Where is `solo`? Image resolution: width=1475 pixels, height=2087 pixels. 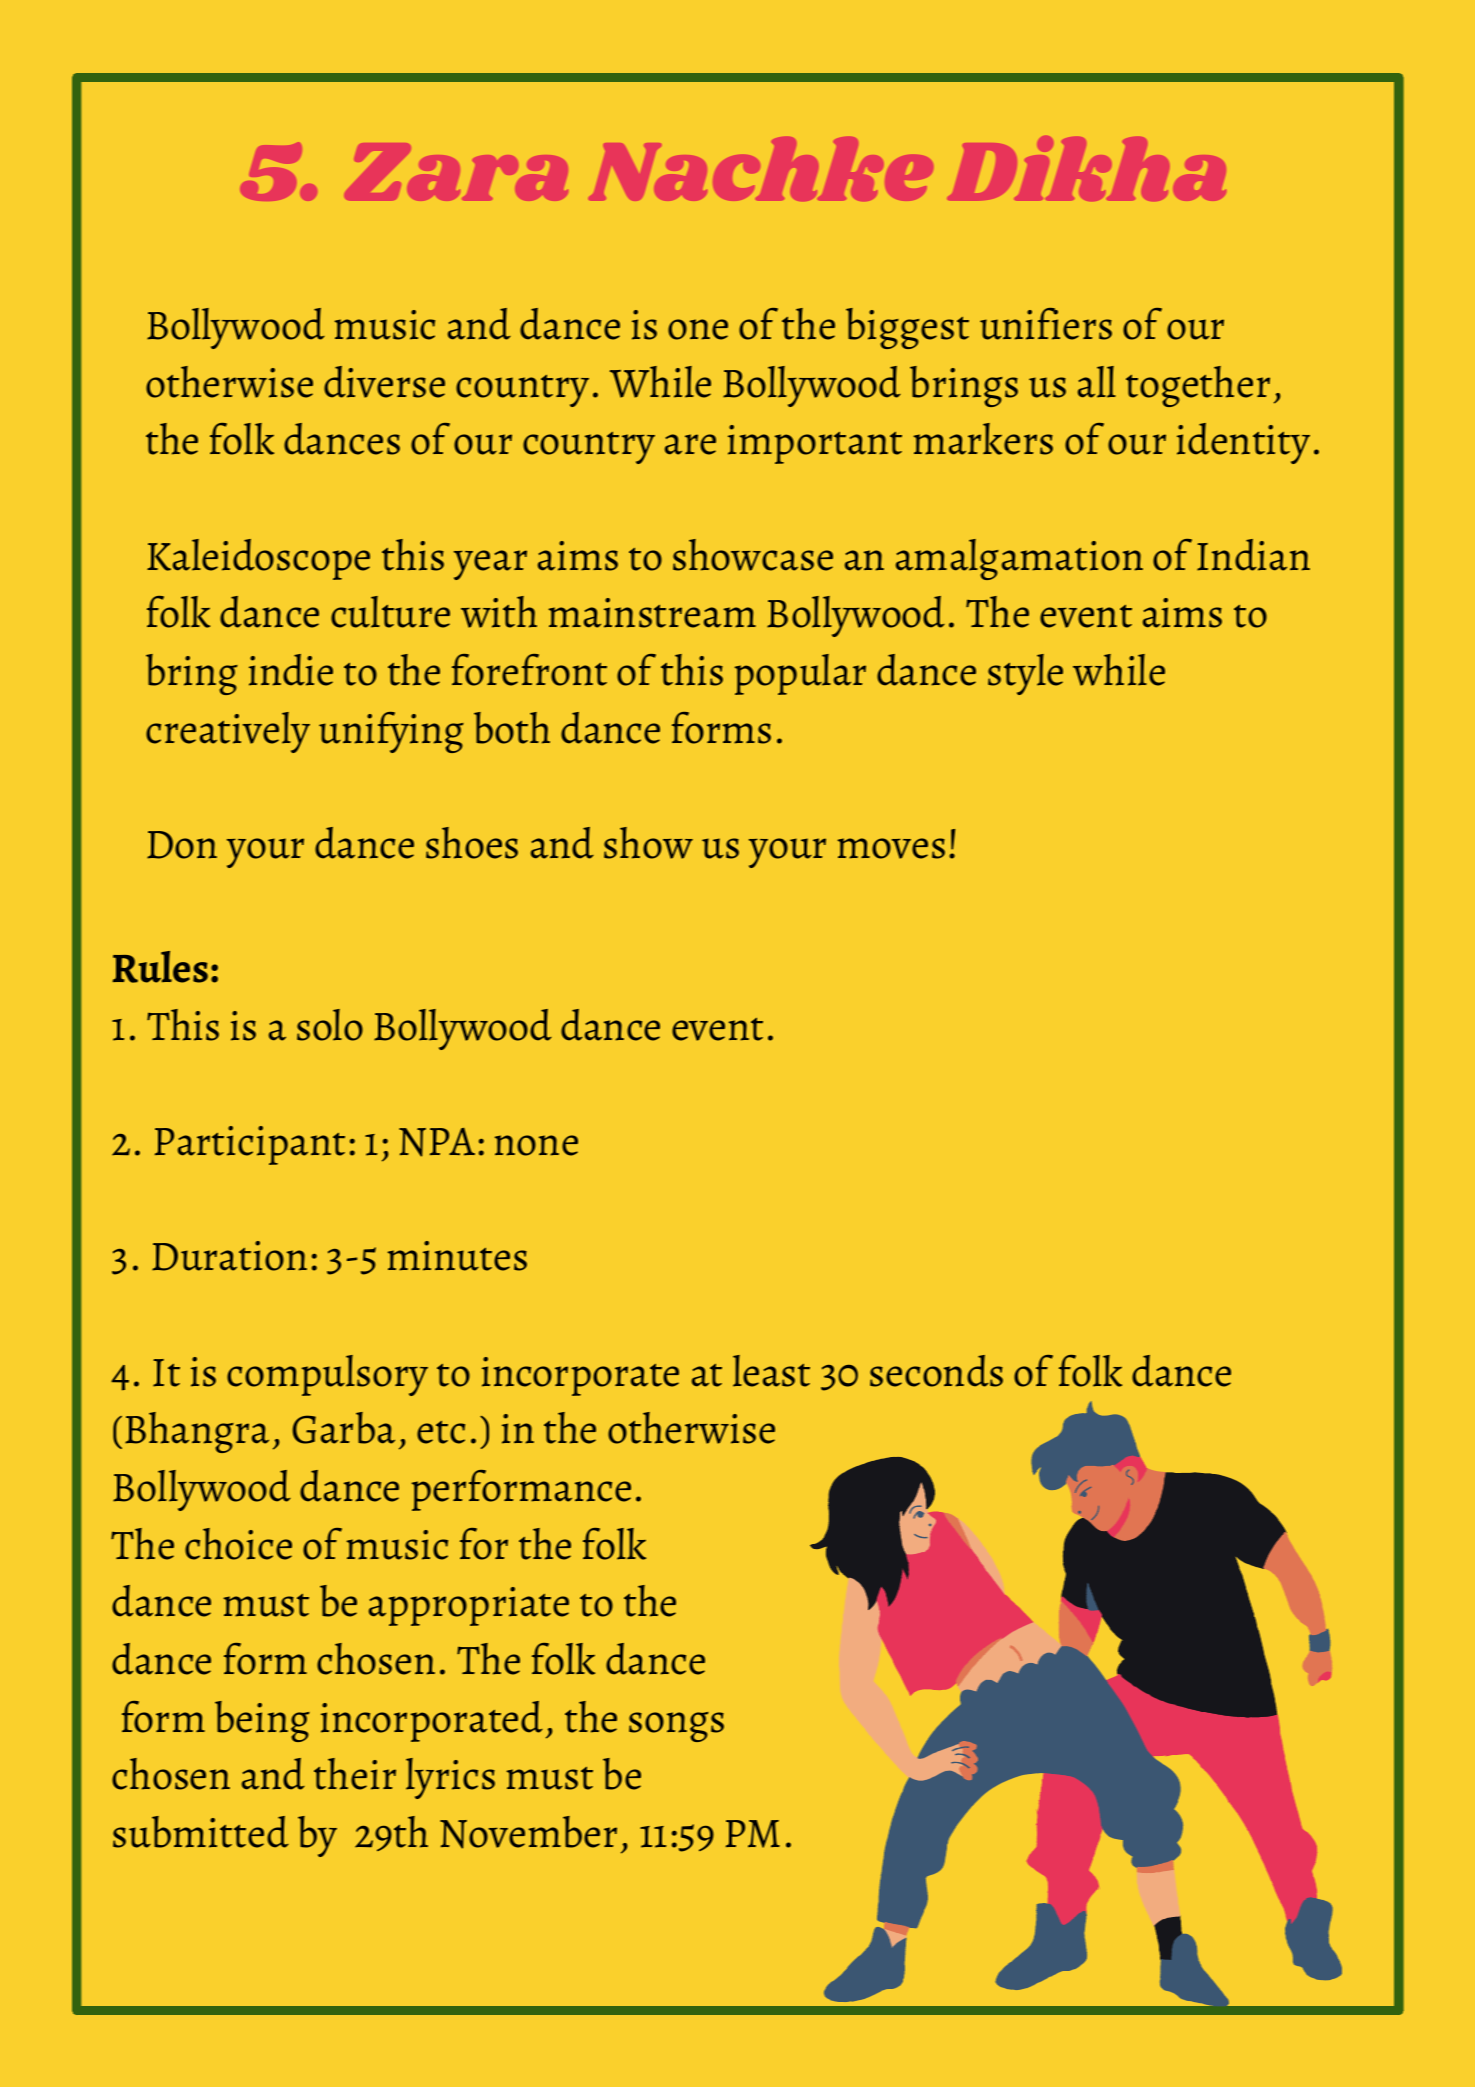
solo is located at coordinates (330, 1025).
